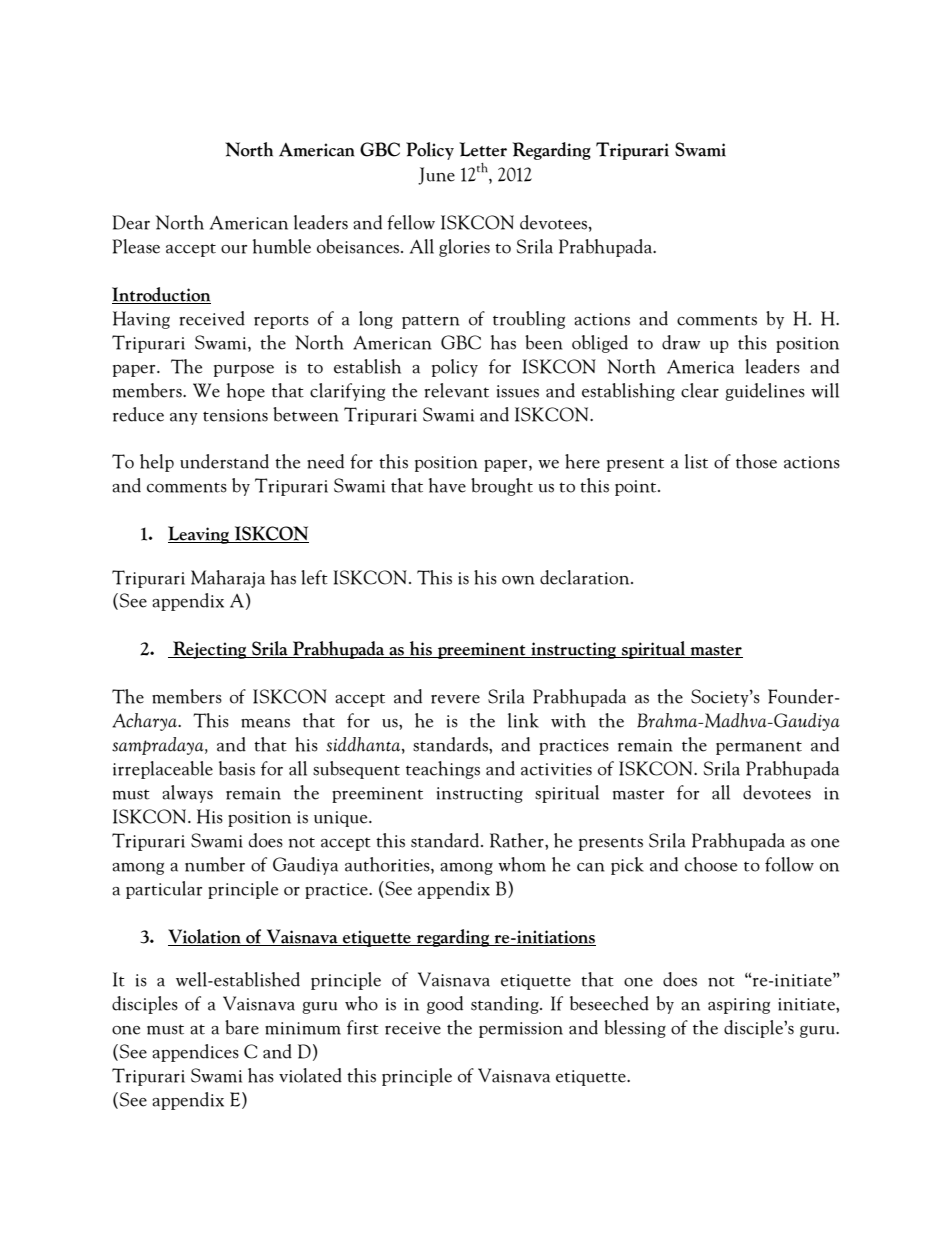  I want to click on draw, so click(681, 342).
